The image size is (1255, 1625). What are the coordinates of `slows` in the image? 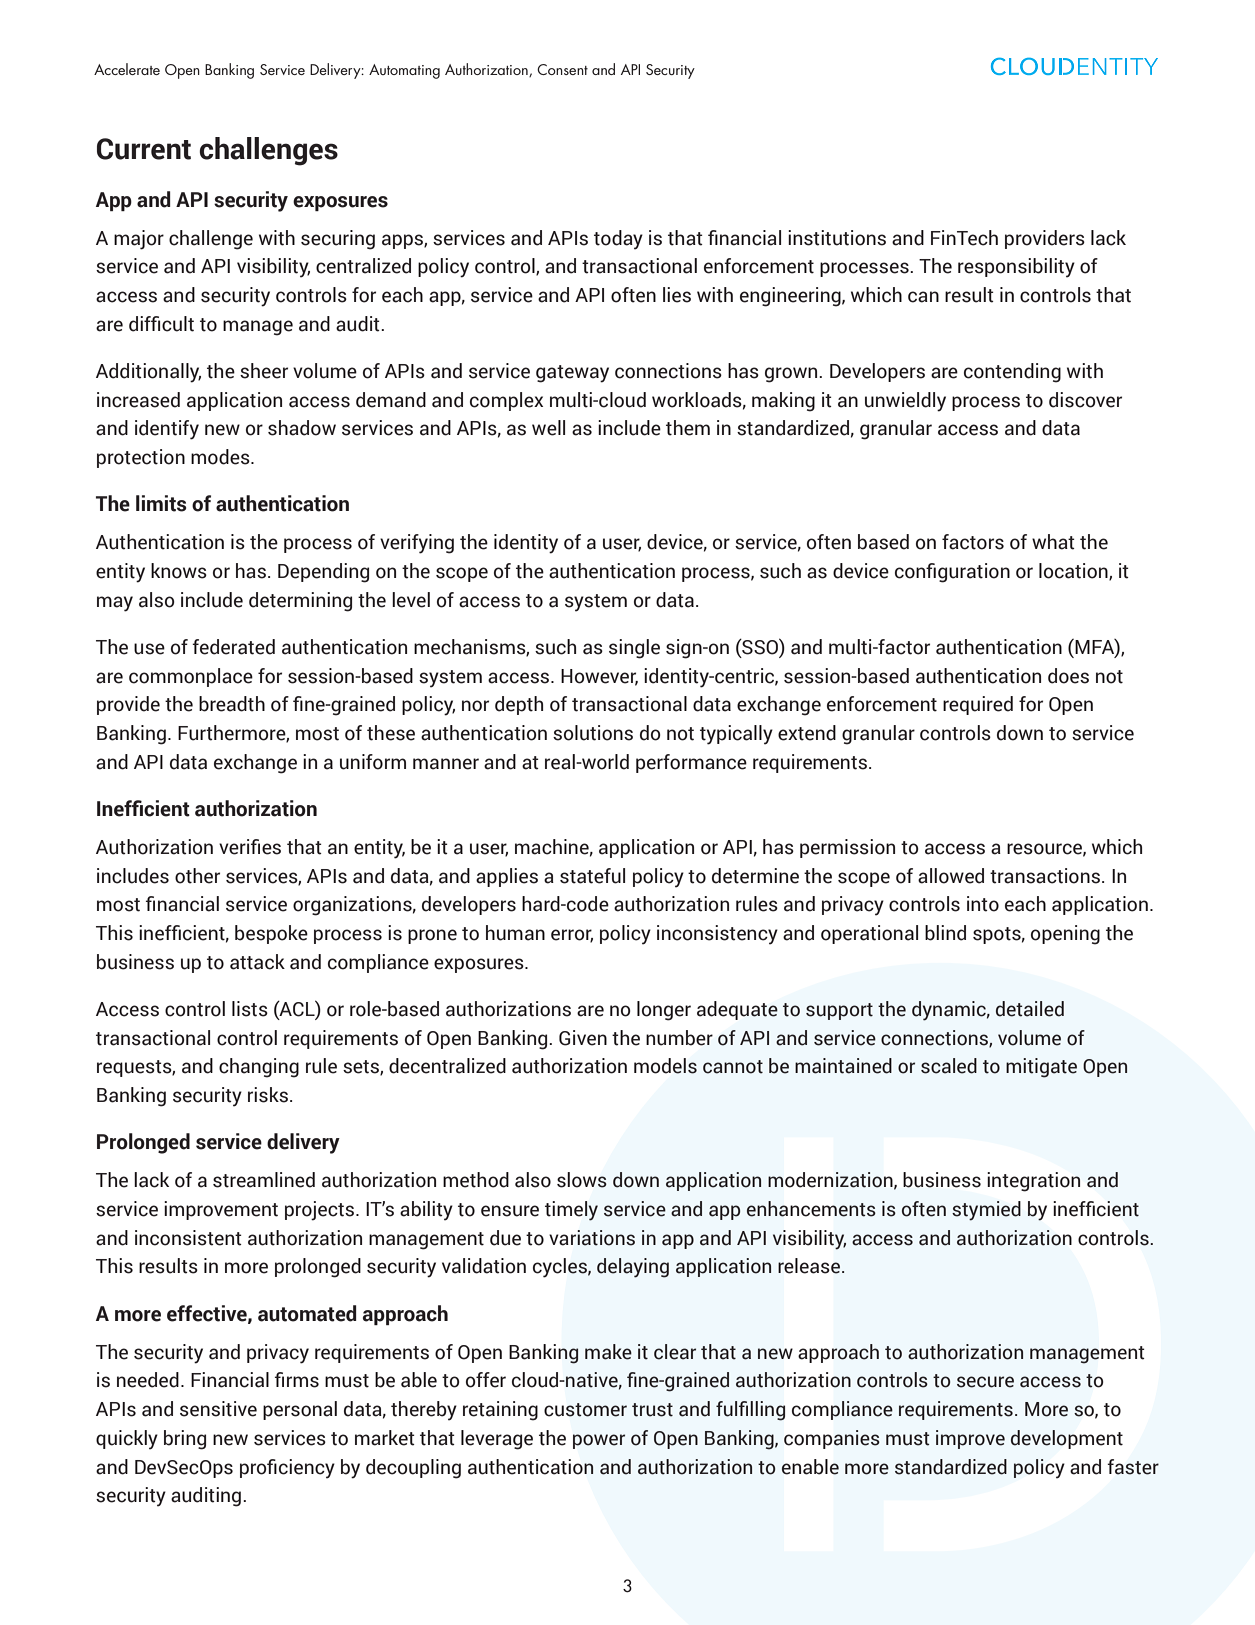 It's located at (582, 1180).
